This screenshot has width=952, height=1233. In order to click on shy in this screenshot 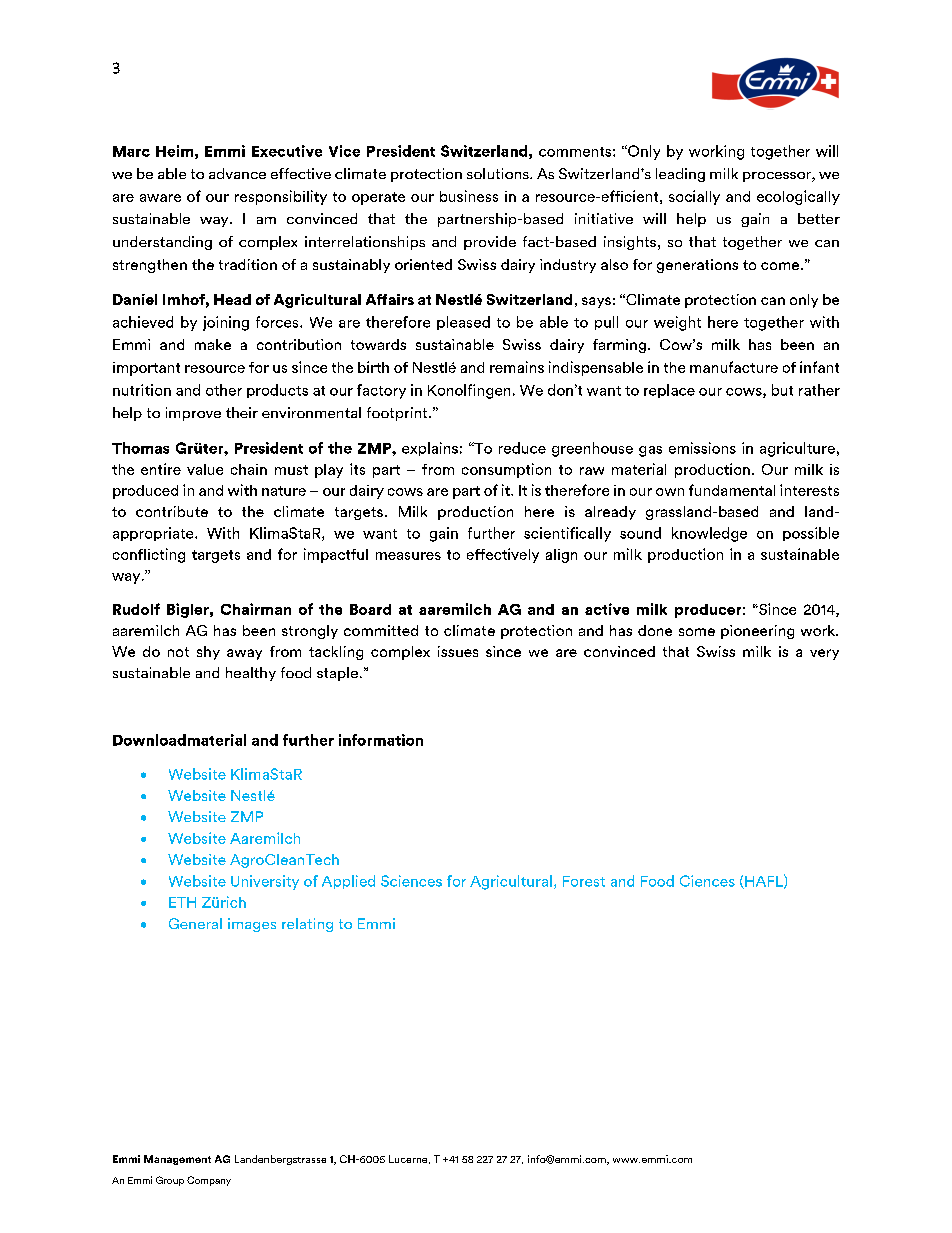, I will do `click(208, 653)`.
